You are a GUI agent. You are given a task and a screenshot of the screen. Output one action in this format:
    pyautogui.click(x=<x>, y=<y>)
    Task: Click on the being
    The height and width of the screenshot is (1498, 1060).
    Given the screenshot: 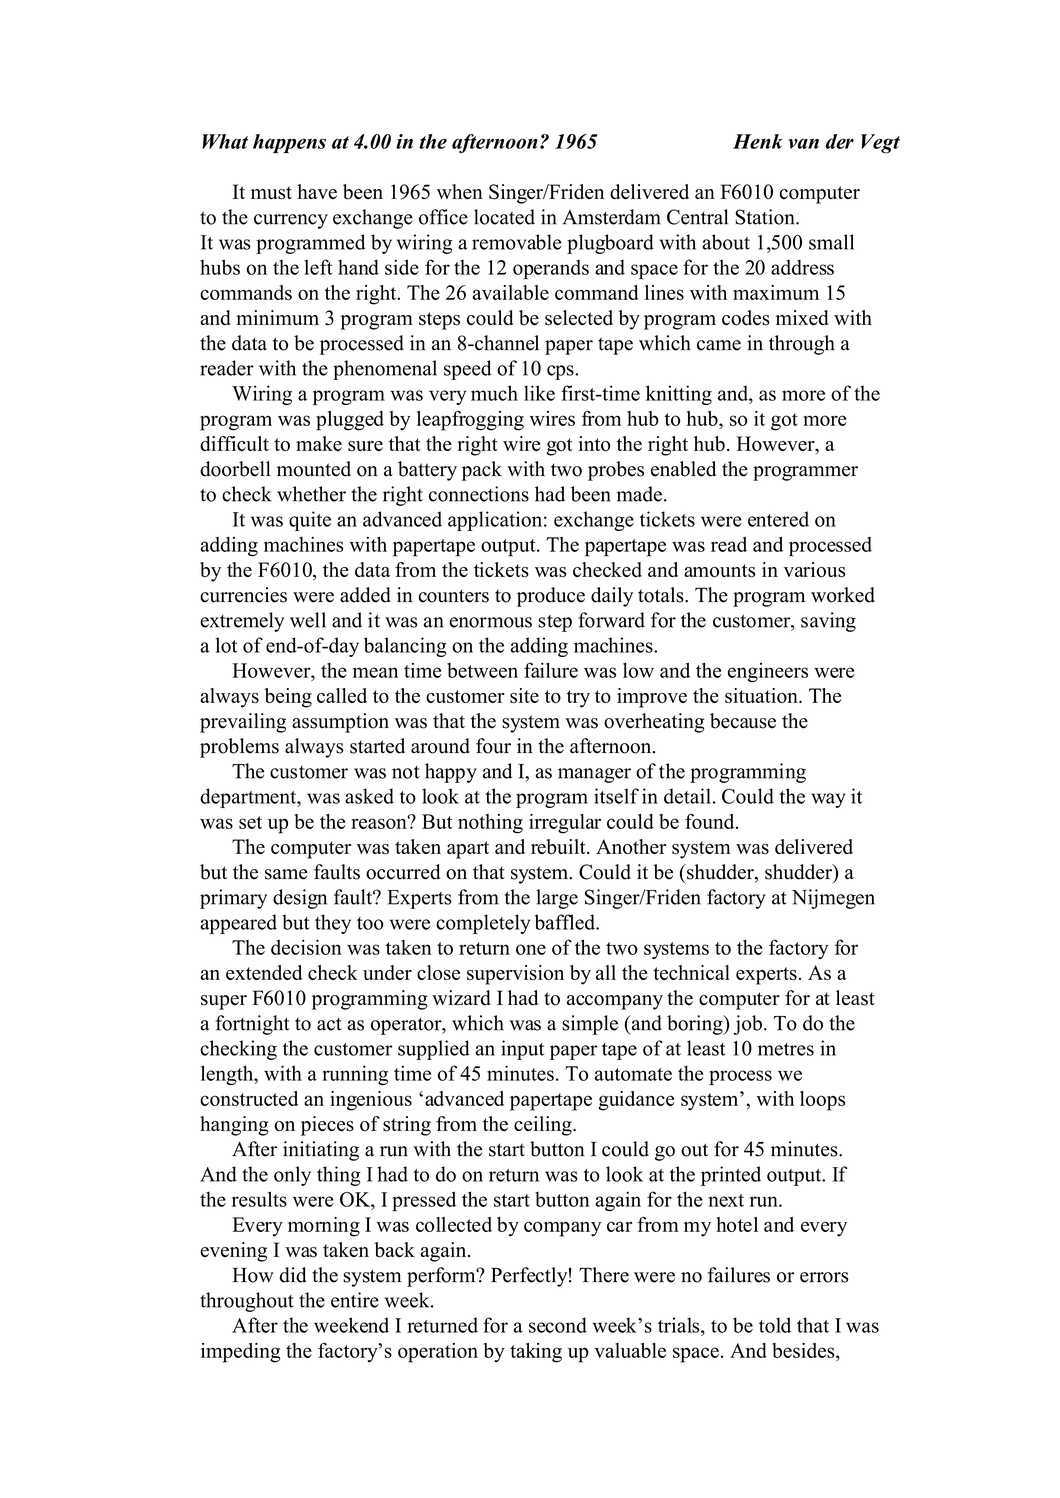 What is the action you would take?
    pyautogui.click(x=288, y=698)
